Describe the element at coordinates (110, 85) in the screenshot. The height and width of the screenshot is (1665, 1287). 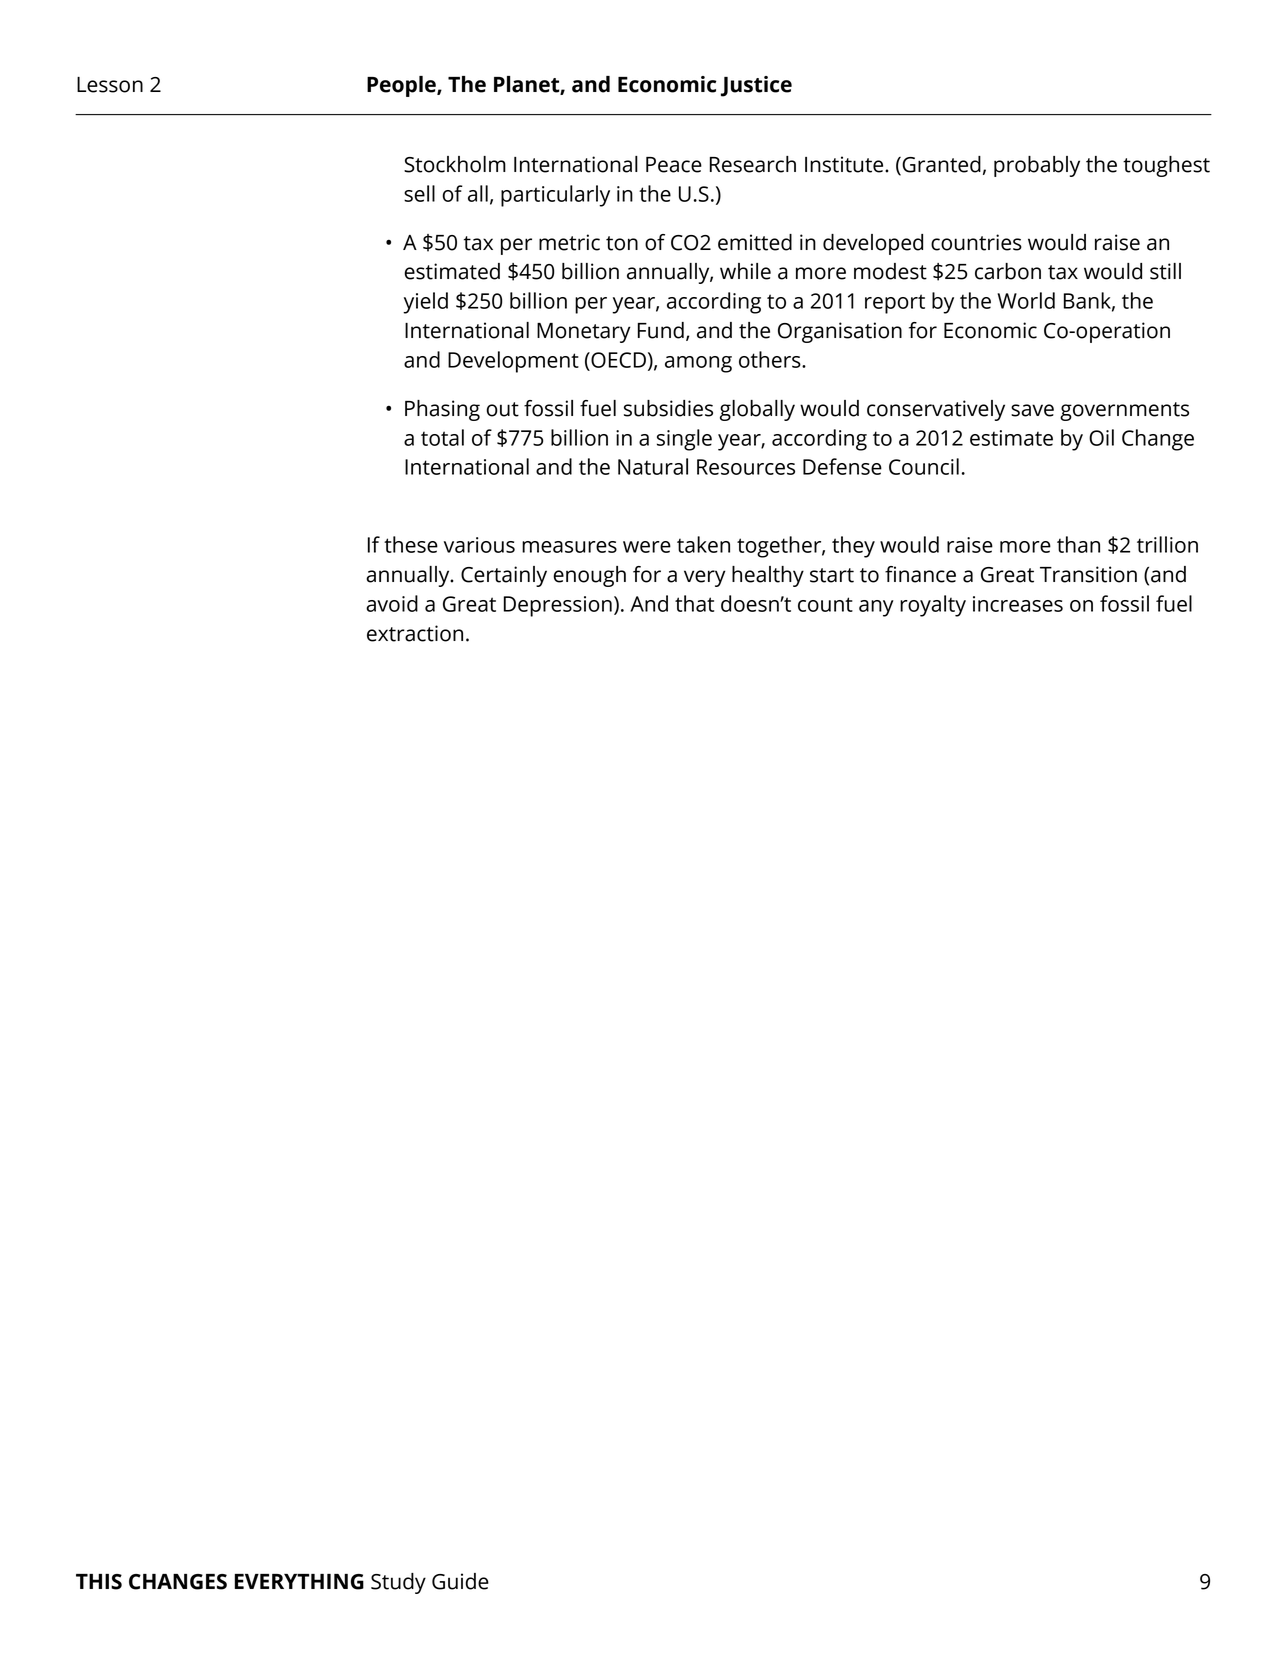
I see `Lesson` at that location.
